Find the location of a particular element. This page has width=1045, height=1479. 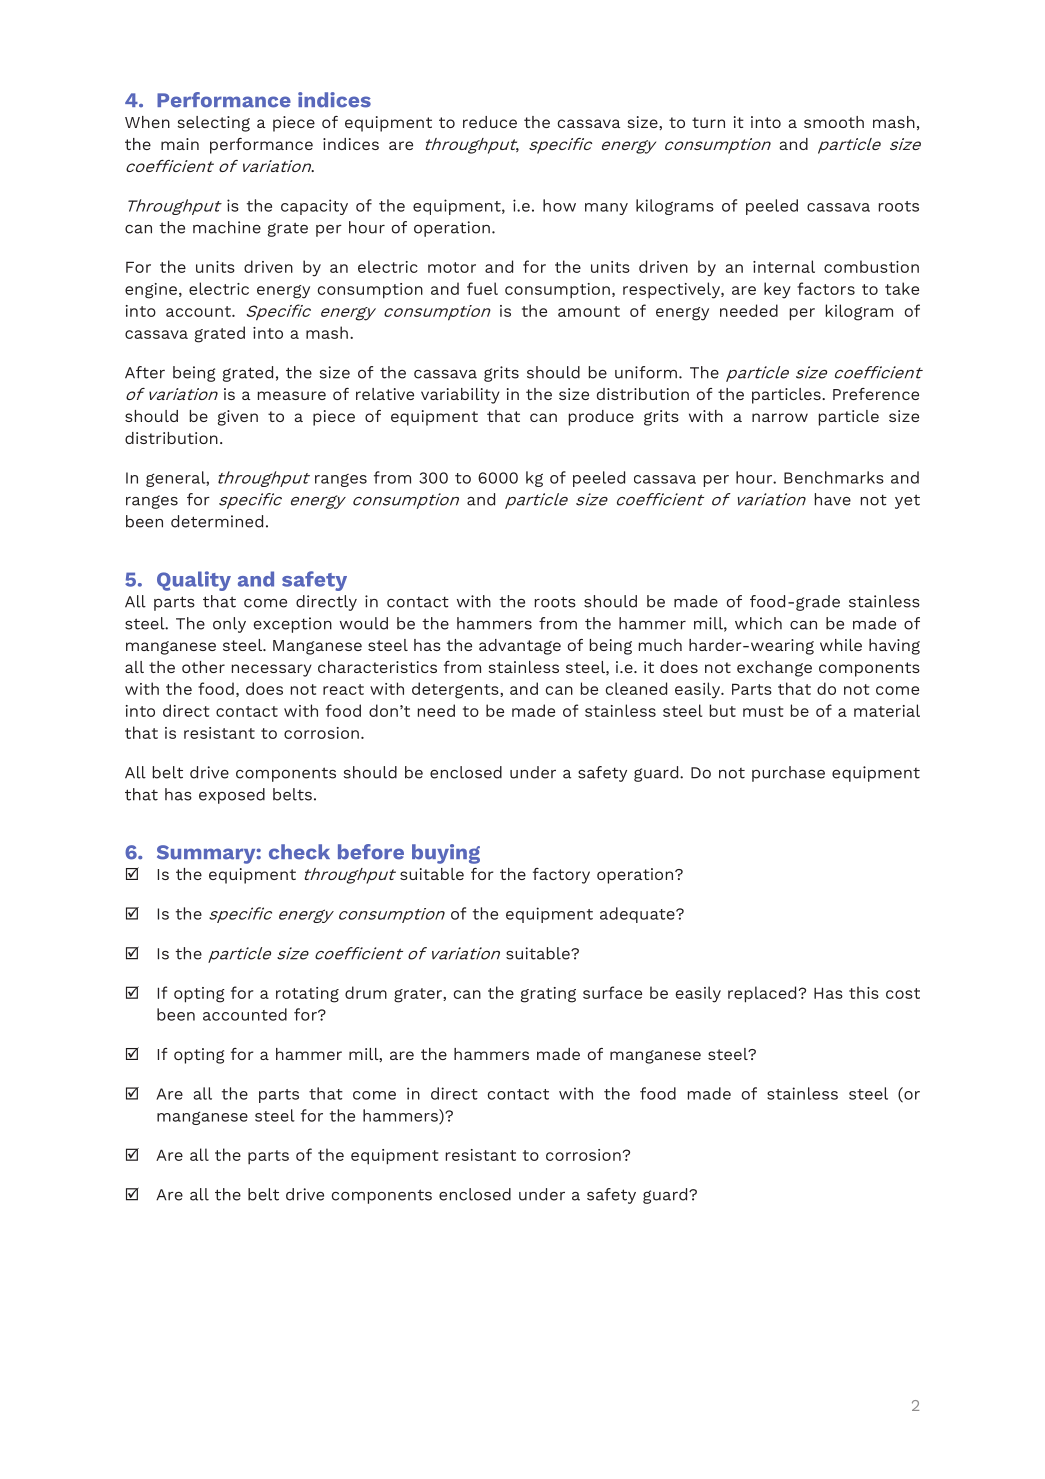

detergents is located at coordinates (456, 690).
